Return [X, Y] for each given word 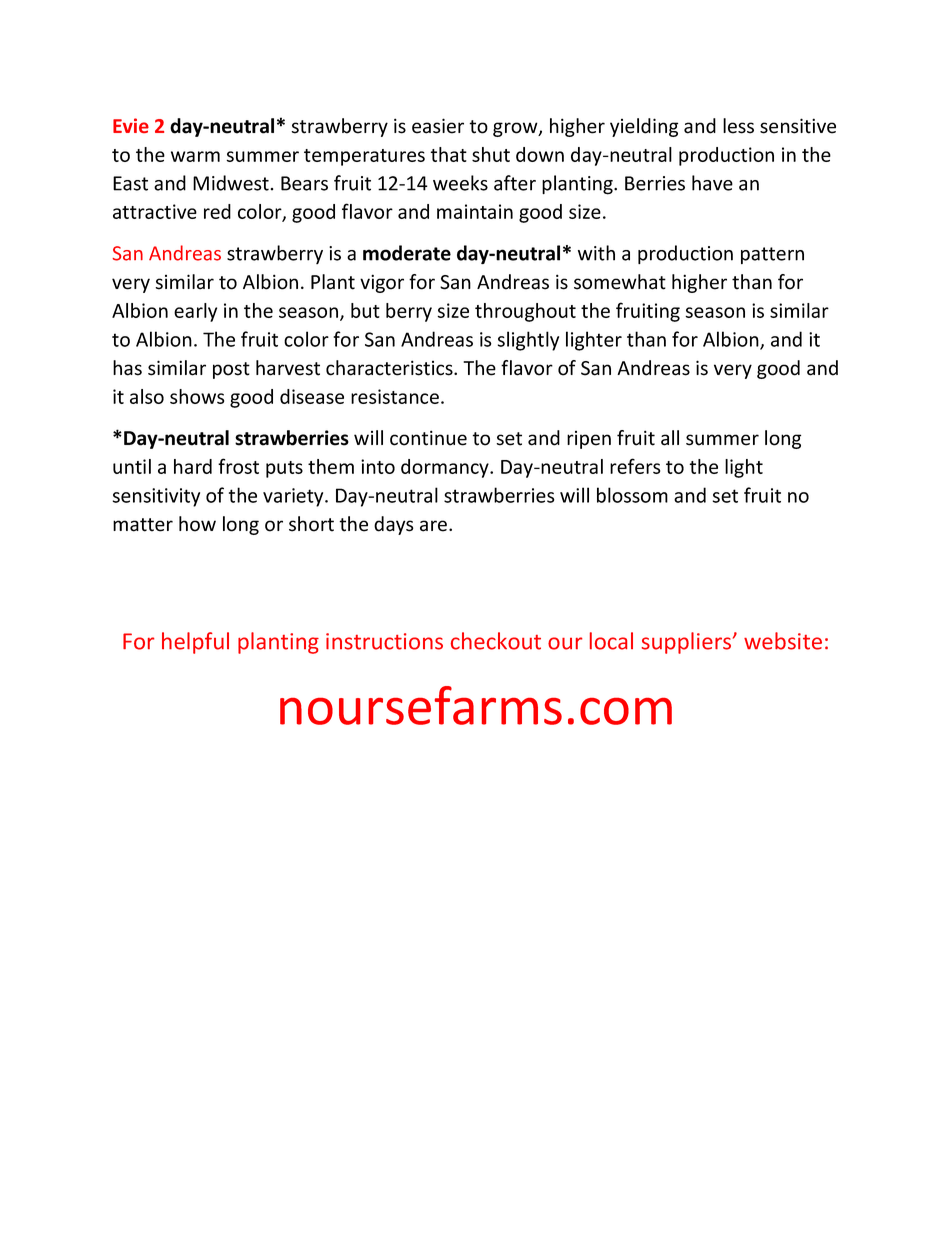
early [195, 312]
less [738, 126]
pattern [772, 255]
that [448, 154]
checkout [496, 641]
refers [635, 466]
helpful [195, 643]
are [435, 526]
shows [197, 396]
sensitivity [156, 497]
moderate [407, 253]
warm [195, 156]
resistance [395, 396]
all [670, 438]
